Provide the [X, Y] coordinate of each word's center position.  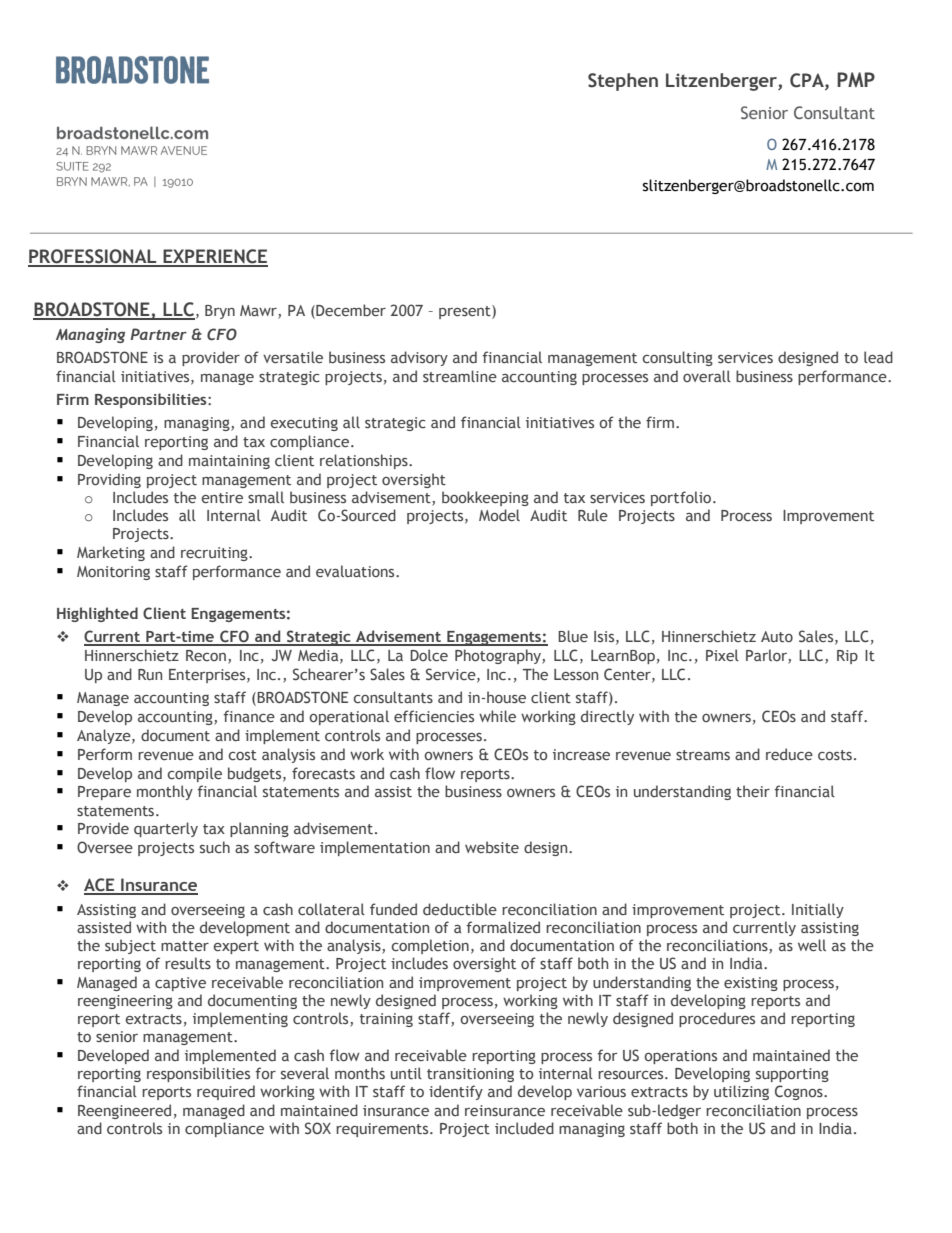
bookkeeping [485, 498]
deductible [460, 909]
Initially [818, 910]
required [226, 1092]
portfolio [682, 498]
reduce [789, 754]
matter [185, 946]
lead [878, 357]
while [497, 716]
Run [150, 674]
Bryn [220, 312]
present [466, 312]
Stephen [623, 82]
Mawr [259, 310]
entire [222, 497]
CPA [808, 80]
